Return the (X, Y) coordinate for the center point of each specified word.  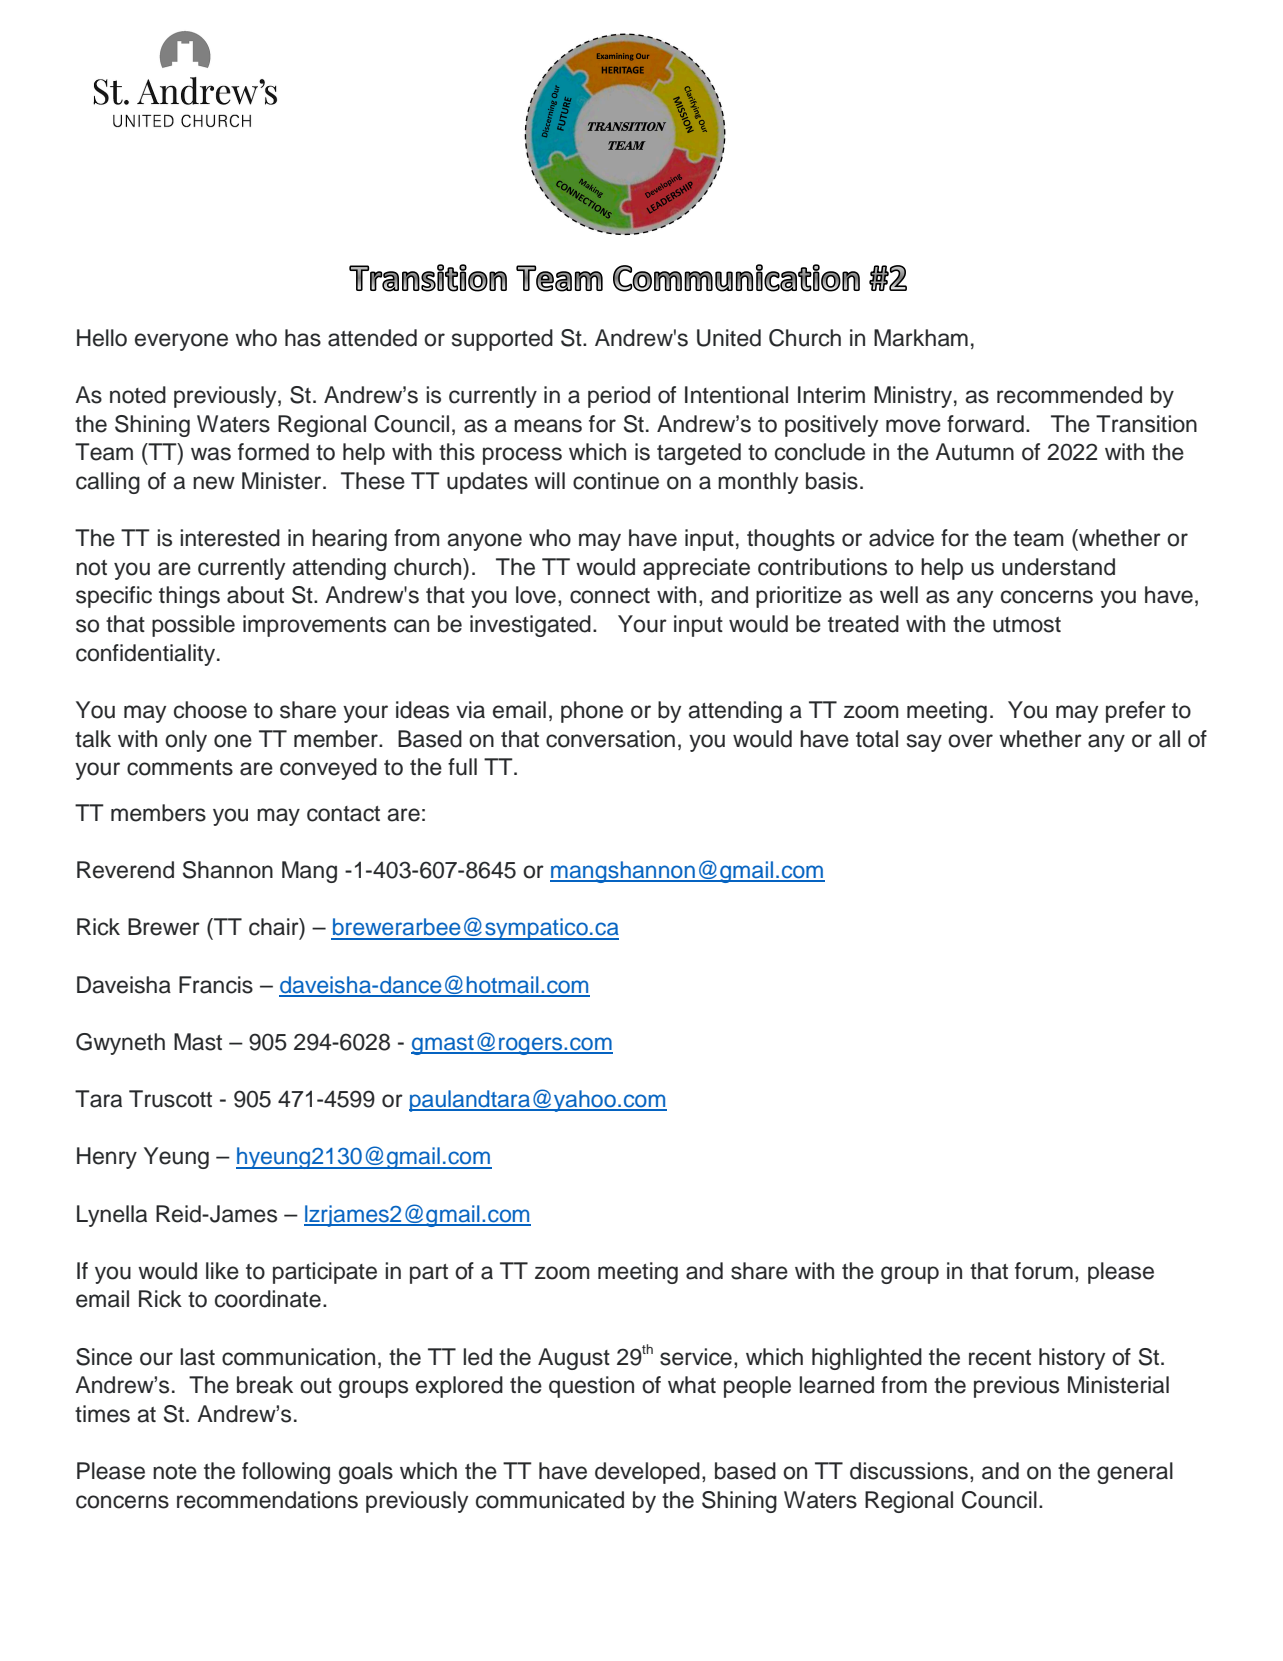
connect (610, 596)
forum (1044, 1271)
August (574, 1359)
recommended (1069, 395)
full (462, 767)
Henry (107, 1158)
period (619, 397)
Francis (216, 985)
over (970, 741)
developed (647, 1473)
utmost (1027, 625)
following (286, 1473)
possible (193, 626)
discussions (909, 1471)
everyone (181, 342)
